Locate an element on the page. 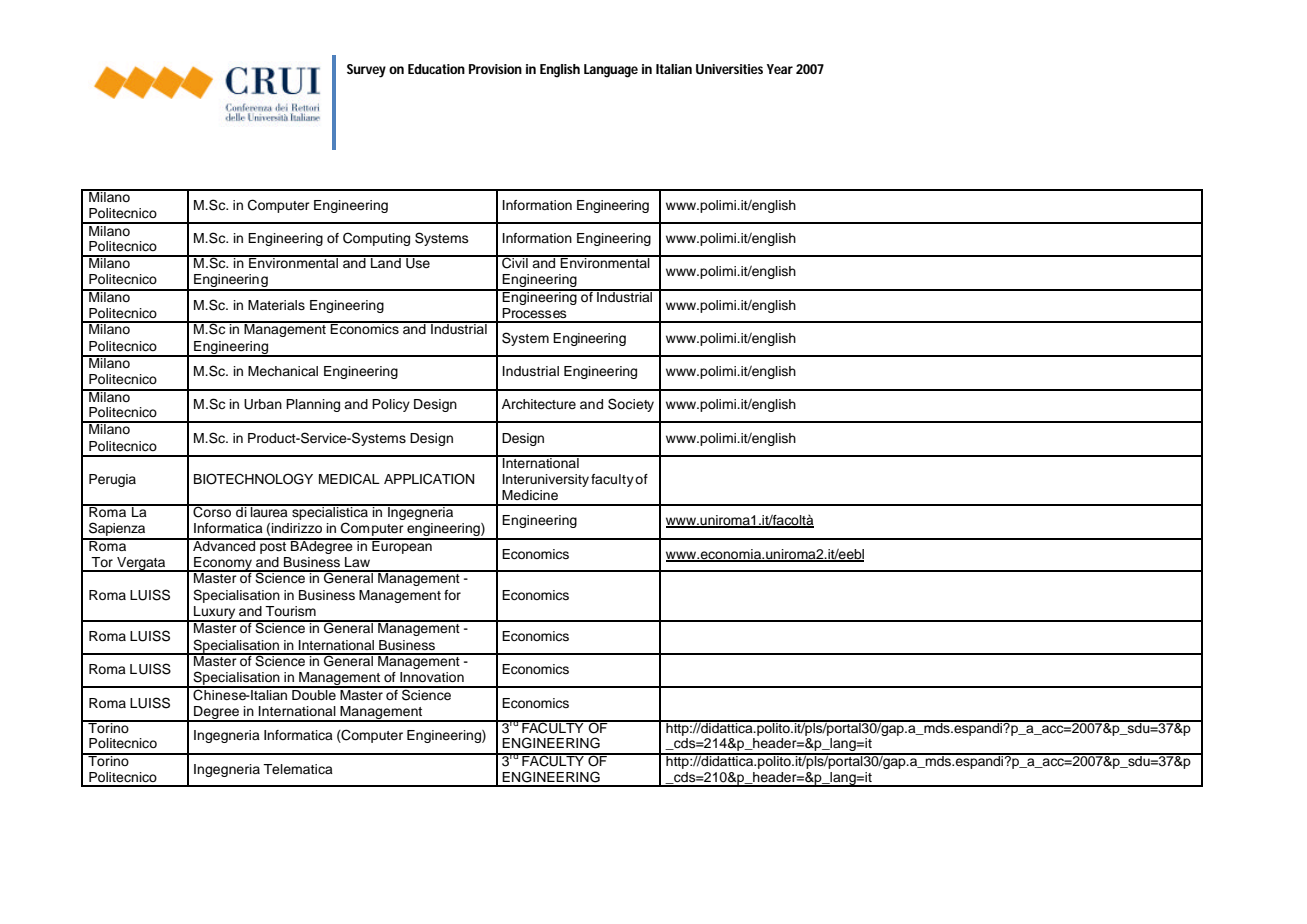 The image size is (1307, 924). Materials is located at coordinates (276, 305).
